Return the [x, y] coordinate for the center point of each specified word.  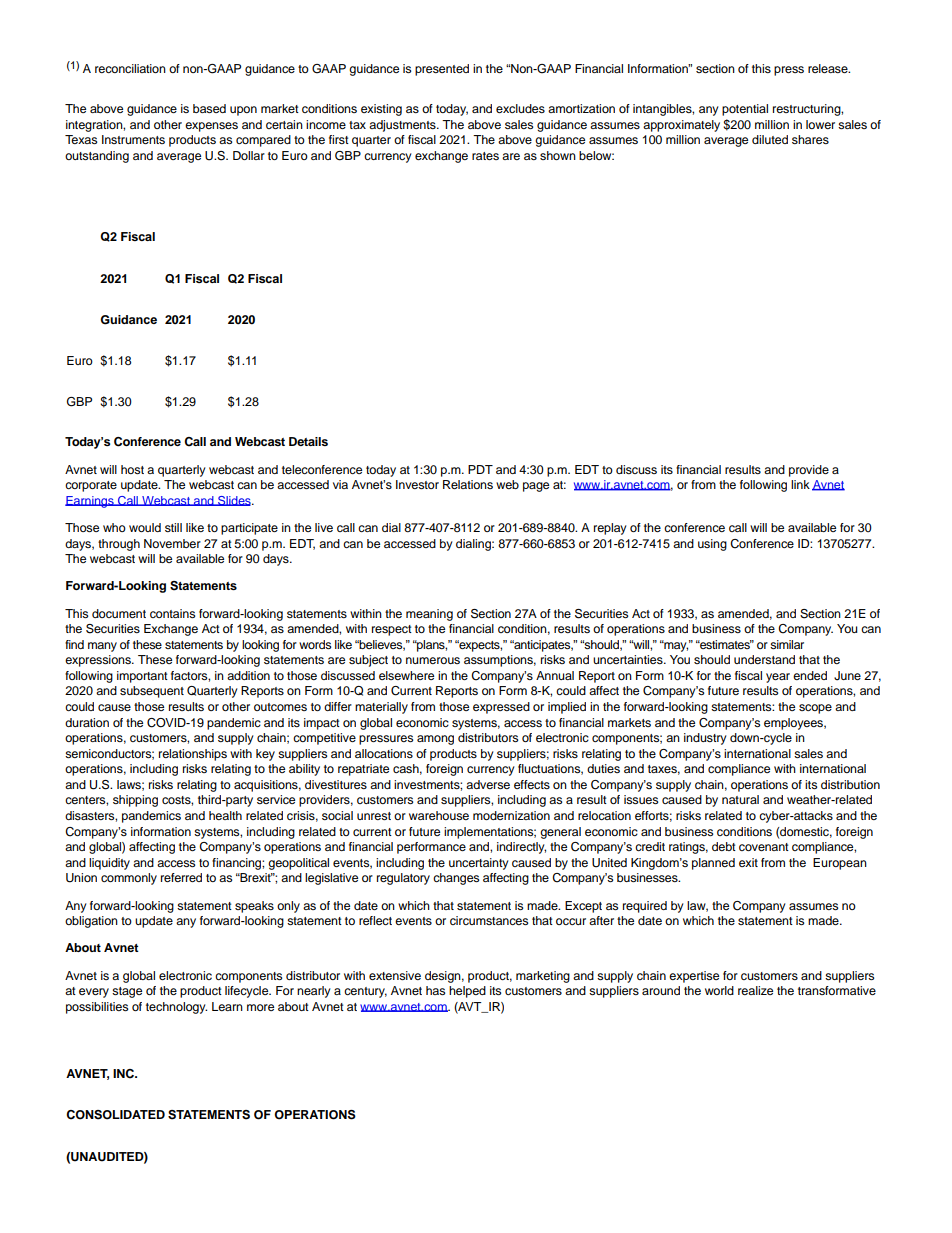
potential [745, 110]
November [172, 543]
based [209, 108]
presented [442, 70]
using [712, 545]
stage [127, 992]
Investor [417, 484]
